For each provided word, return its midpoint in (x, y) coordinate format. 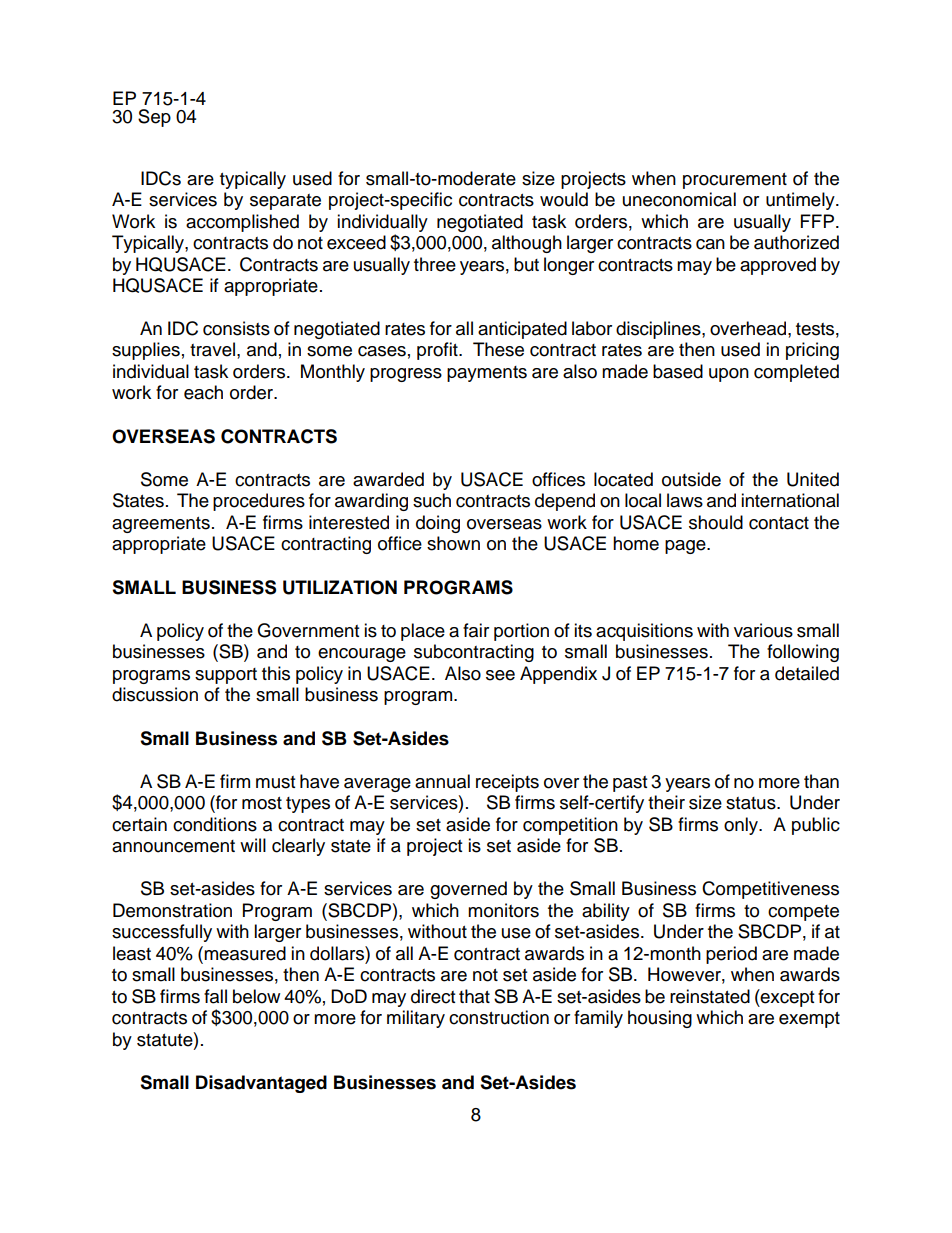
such (432, 500)
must (275, 782)
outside (691, 479)
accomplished (242, 223)
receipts (507, 783)
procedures (259, 502)
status (752, 803)
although (527, 244)
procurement (735, 181)
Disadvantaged (261, 1084)
